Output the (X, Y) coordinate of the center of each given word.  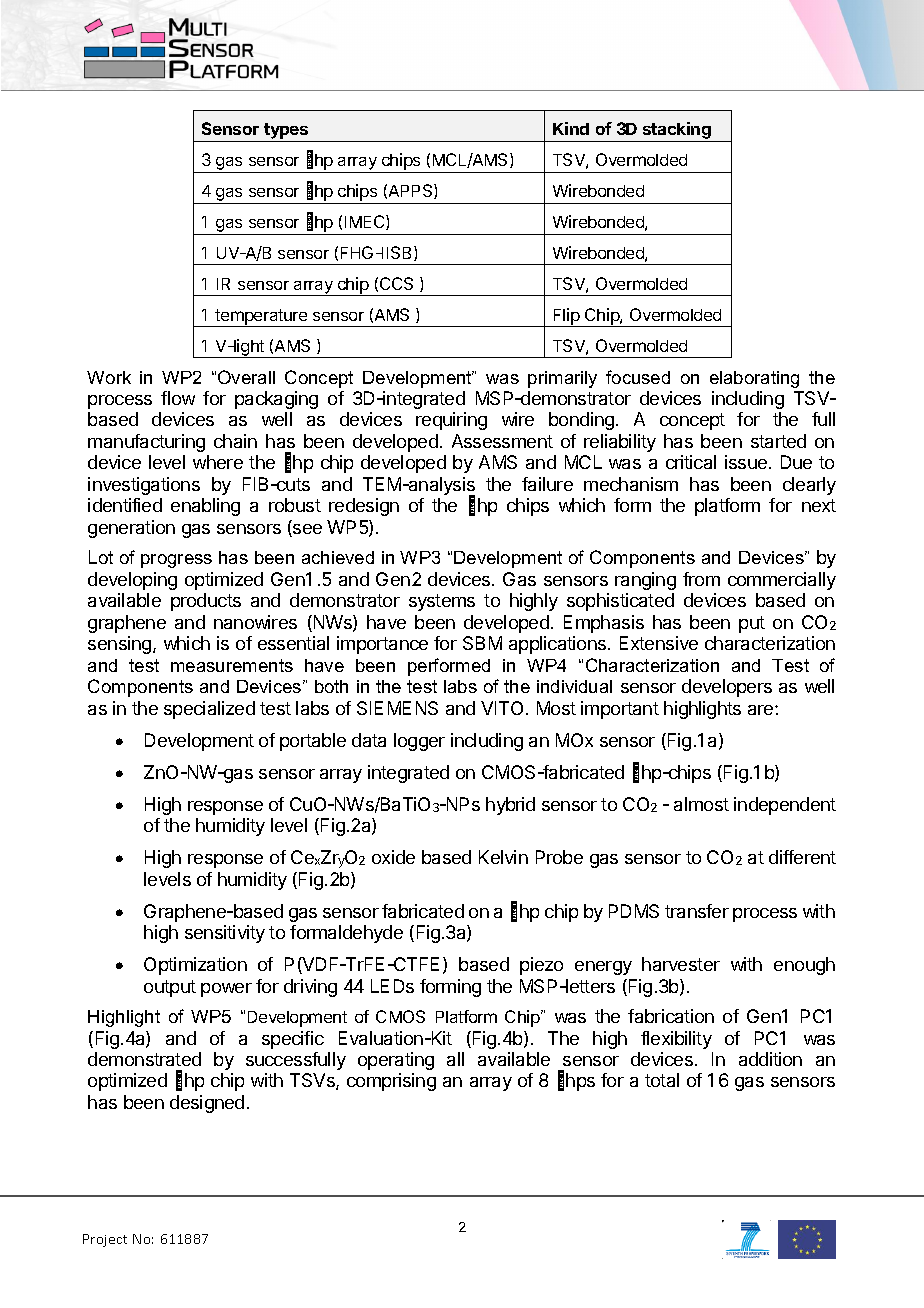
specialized (209, 710)
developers (727, 688)
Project (105, 1240)
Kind (571, 128)
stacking (677, 132)
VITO (504, 708)
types (286, 132)
